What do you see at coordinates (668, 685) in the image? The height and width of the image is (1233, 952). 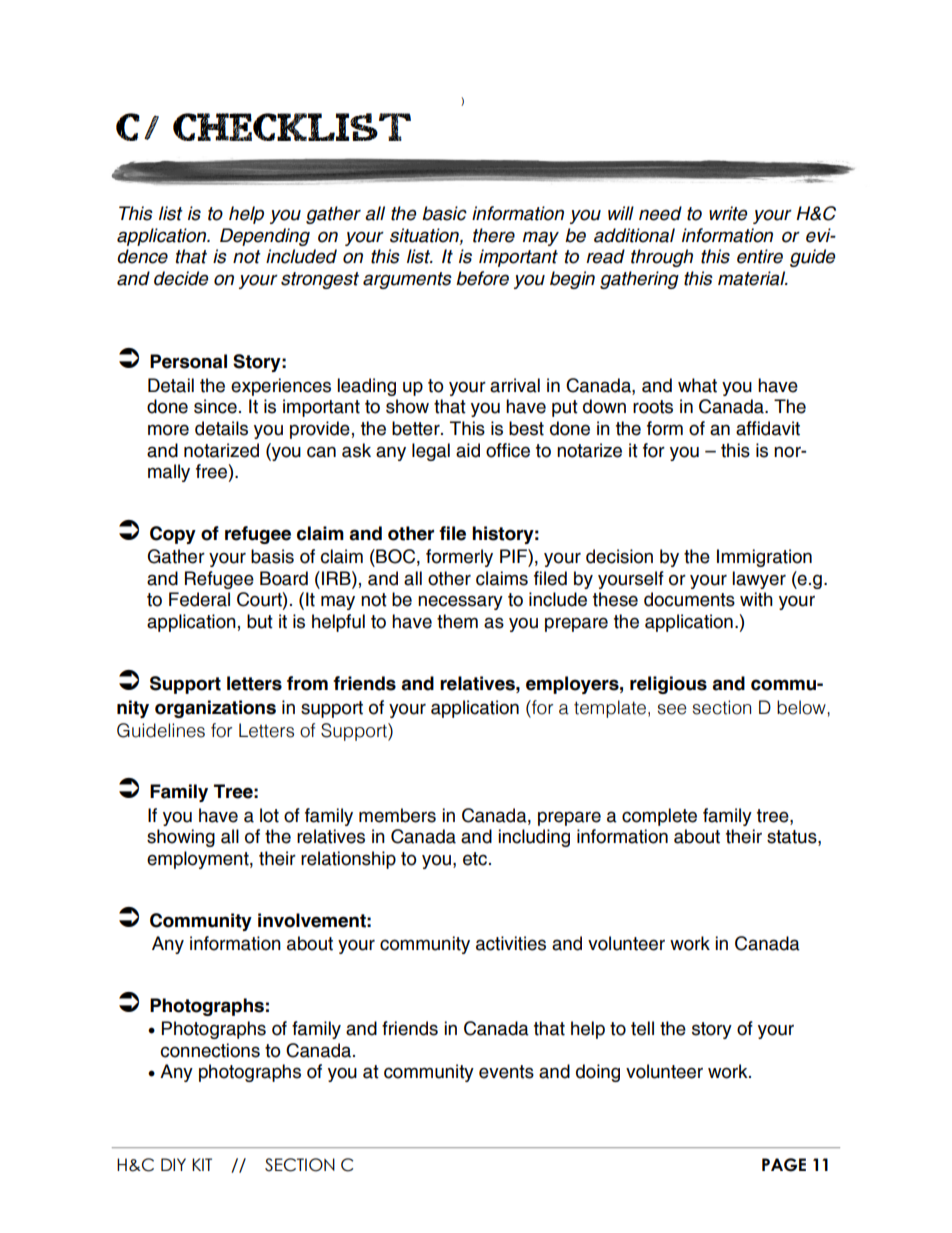 I see `religious` at bounding box center [668, 685].
